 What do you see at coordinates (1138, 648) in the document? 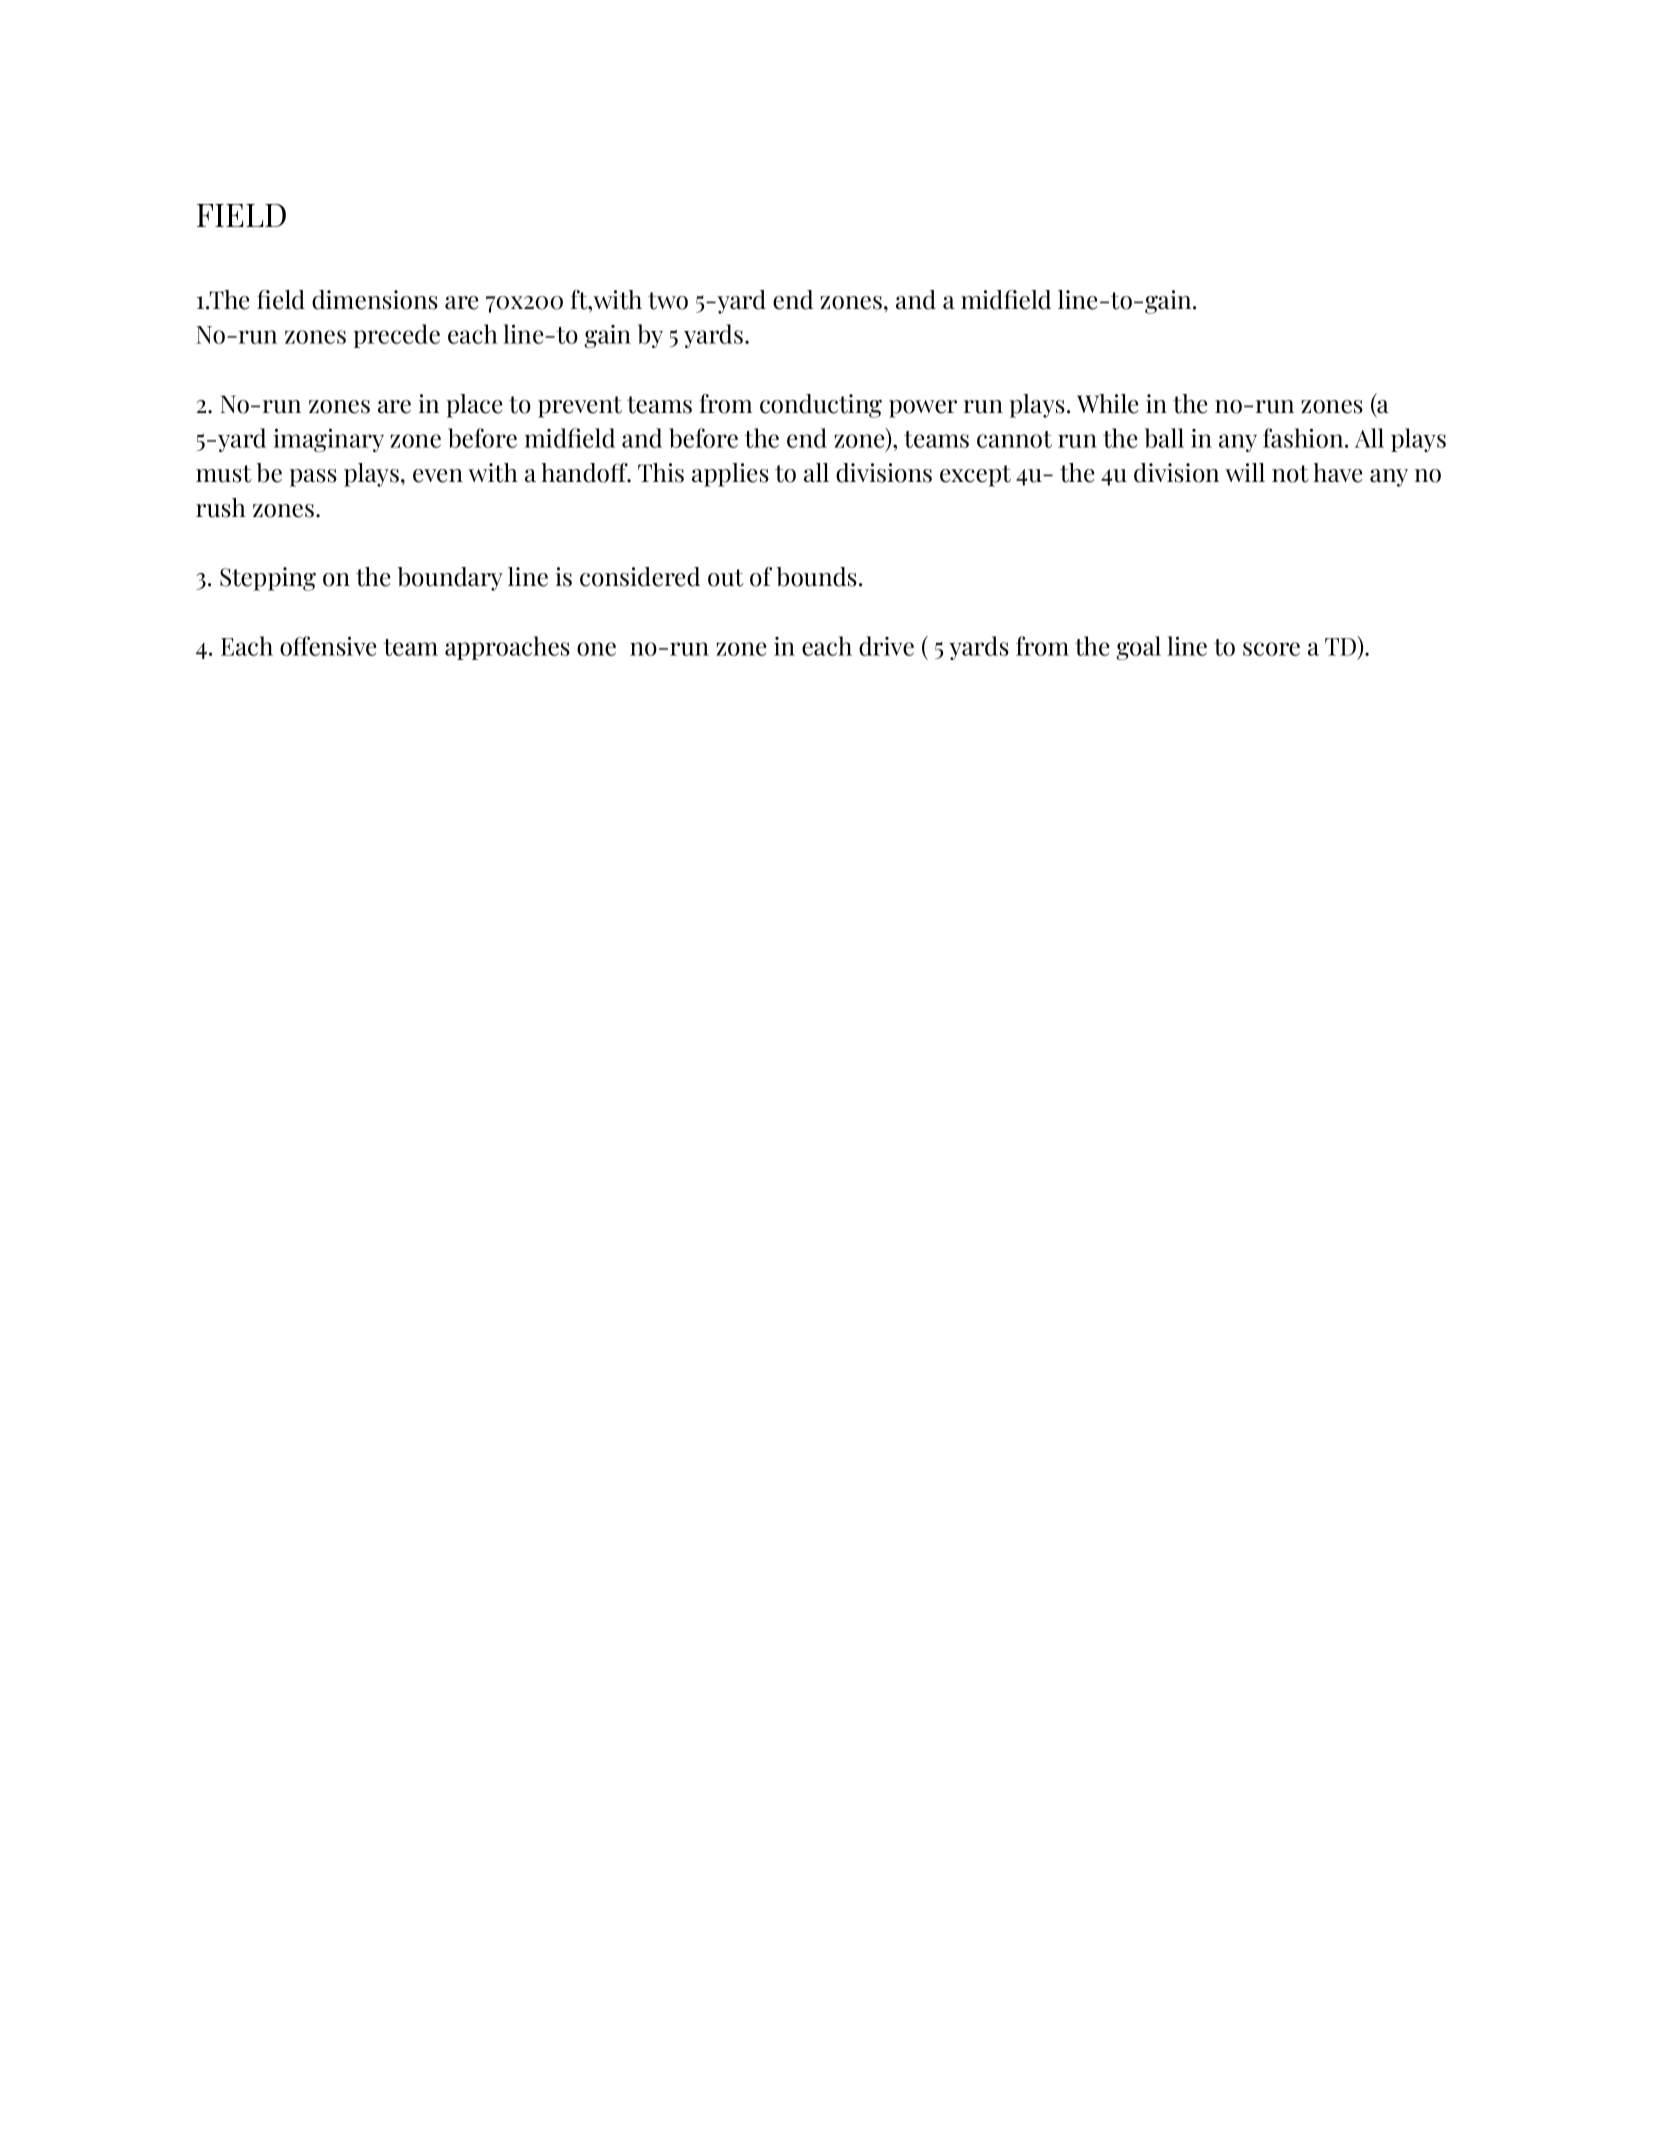
I see `goal` at bounding box center [1138, 648].
